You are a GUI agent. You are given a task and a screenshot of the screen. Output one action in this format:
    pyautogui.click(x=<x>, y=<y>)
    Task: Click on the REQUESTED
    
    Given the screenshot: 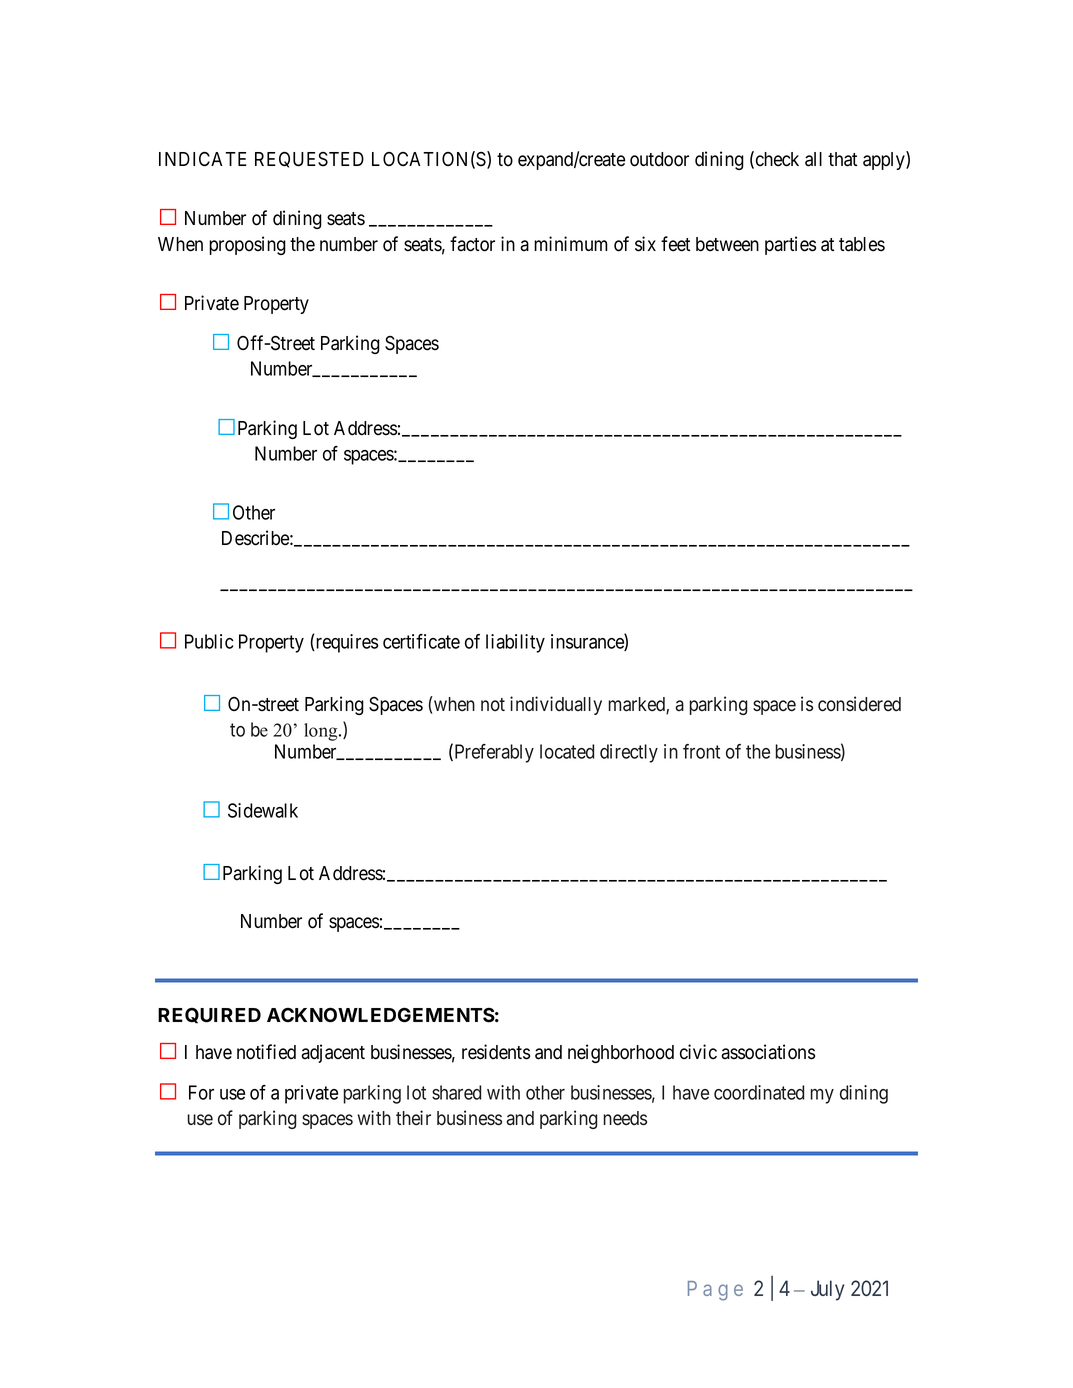 What is the action you would take?
    pyautogui.click(x=309, y=160)
